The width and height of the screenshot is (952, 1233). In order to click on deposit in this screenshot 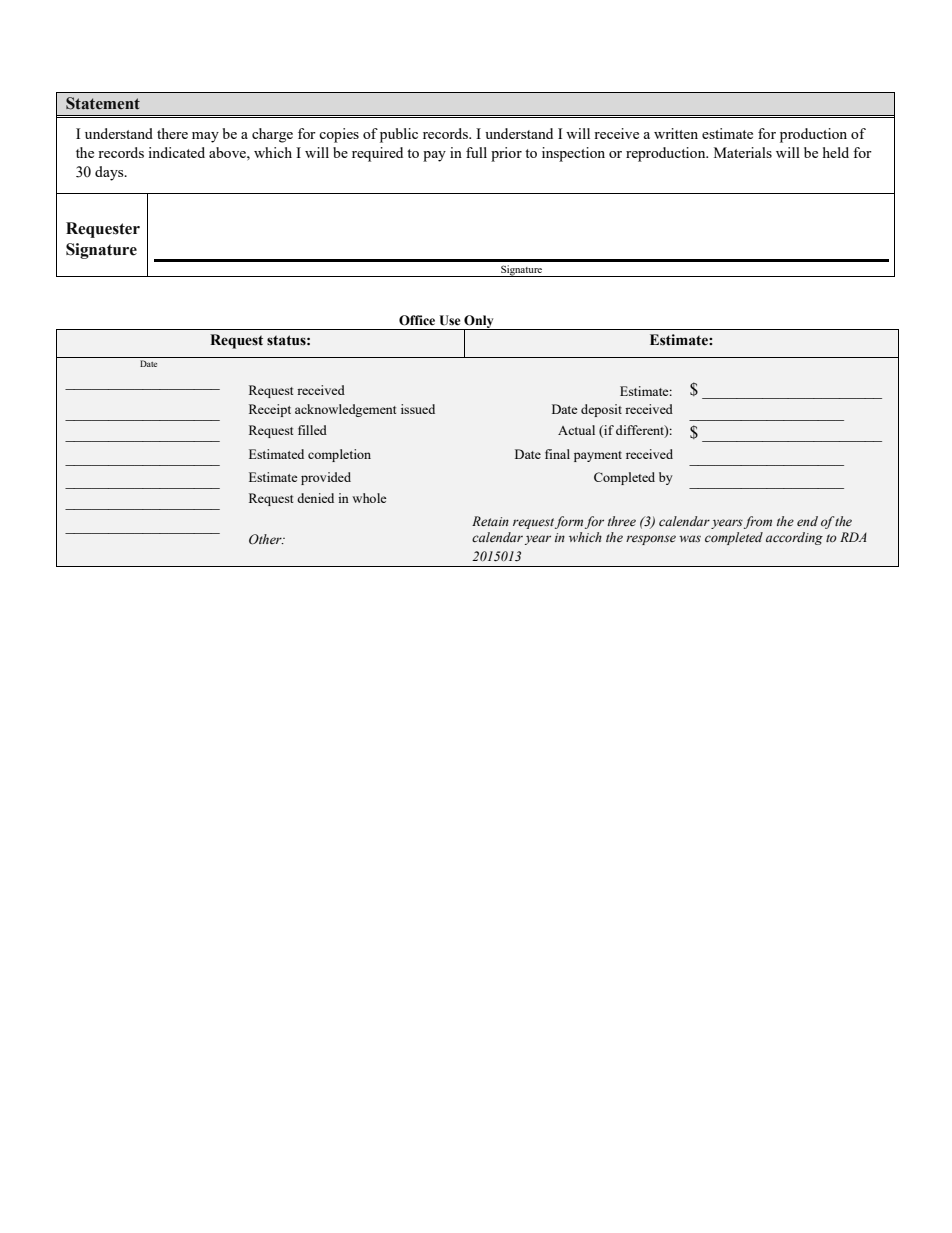, I will do `click(601, 410)`.
